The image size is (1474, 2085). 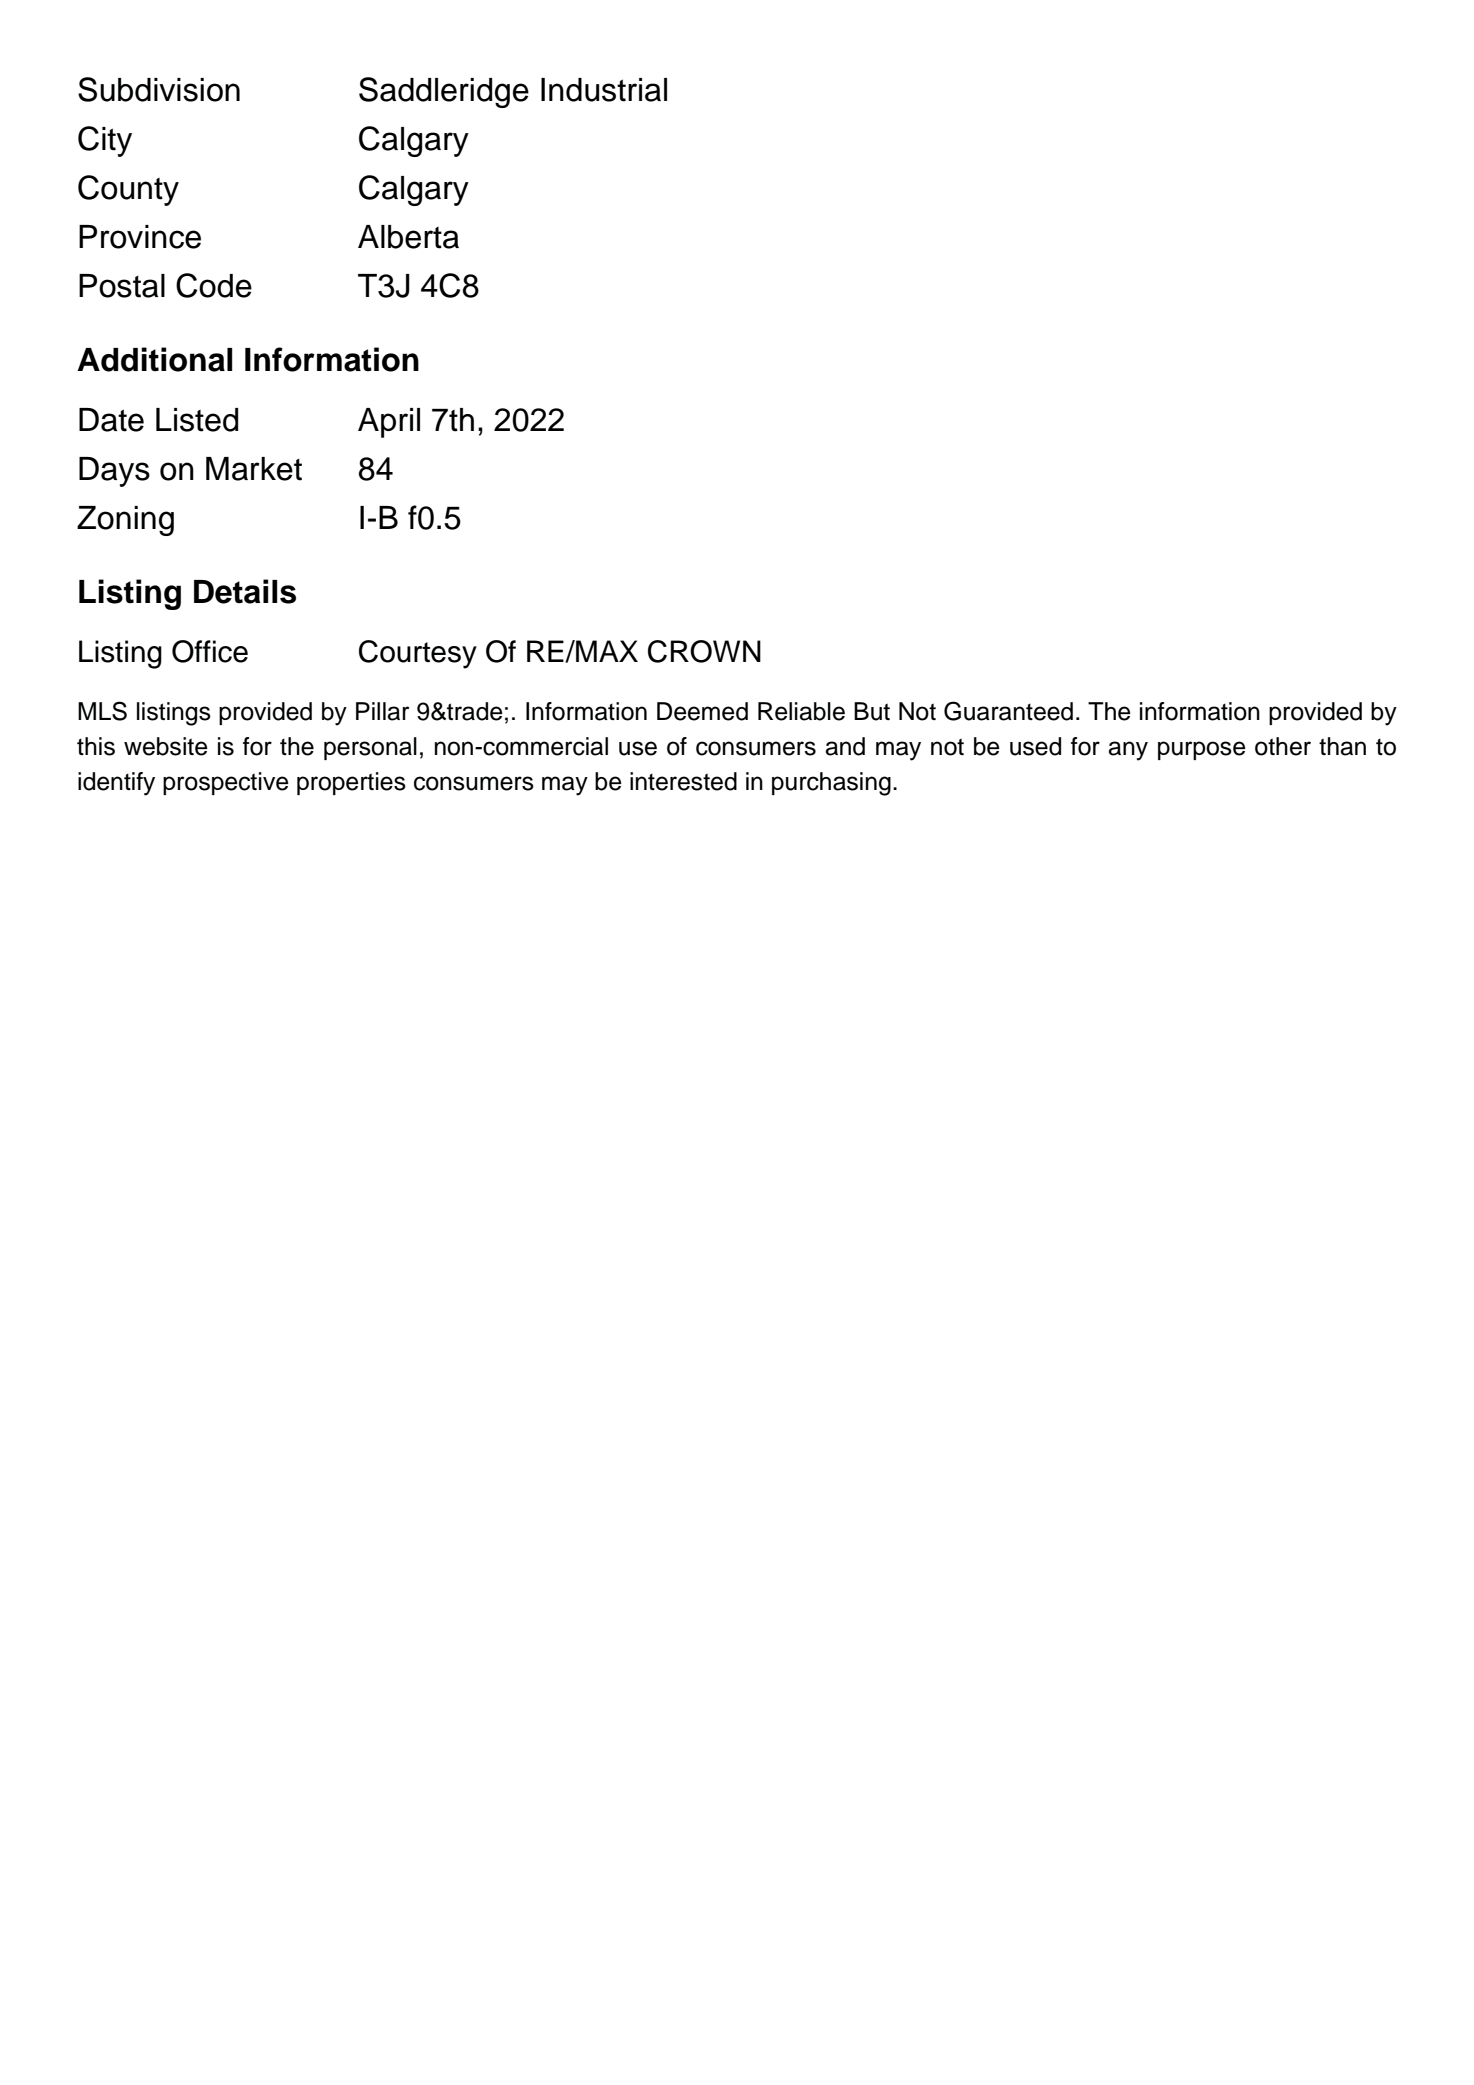 What do you see at coordinates (604, 90) in the document?
I see `Industrial` at bounding box center [604, 90].
